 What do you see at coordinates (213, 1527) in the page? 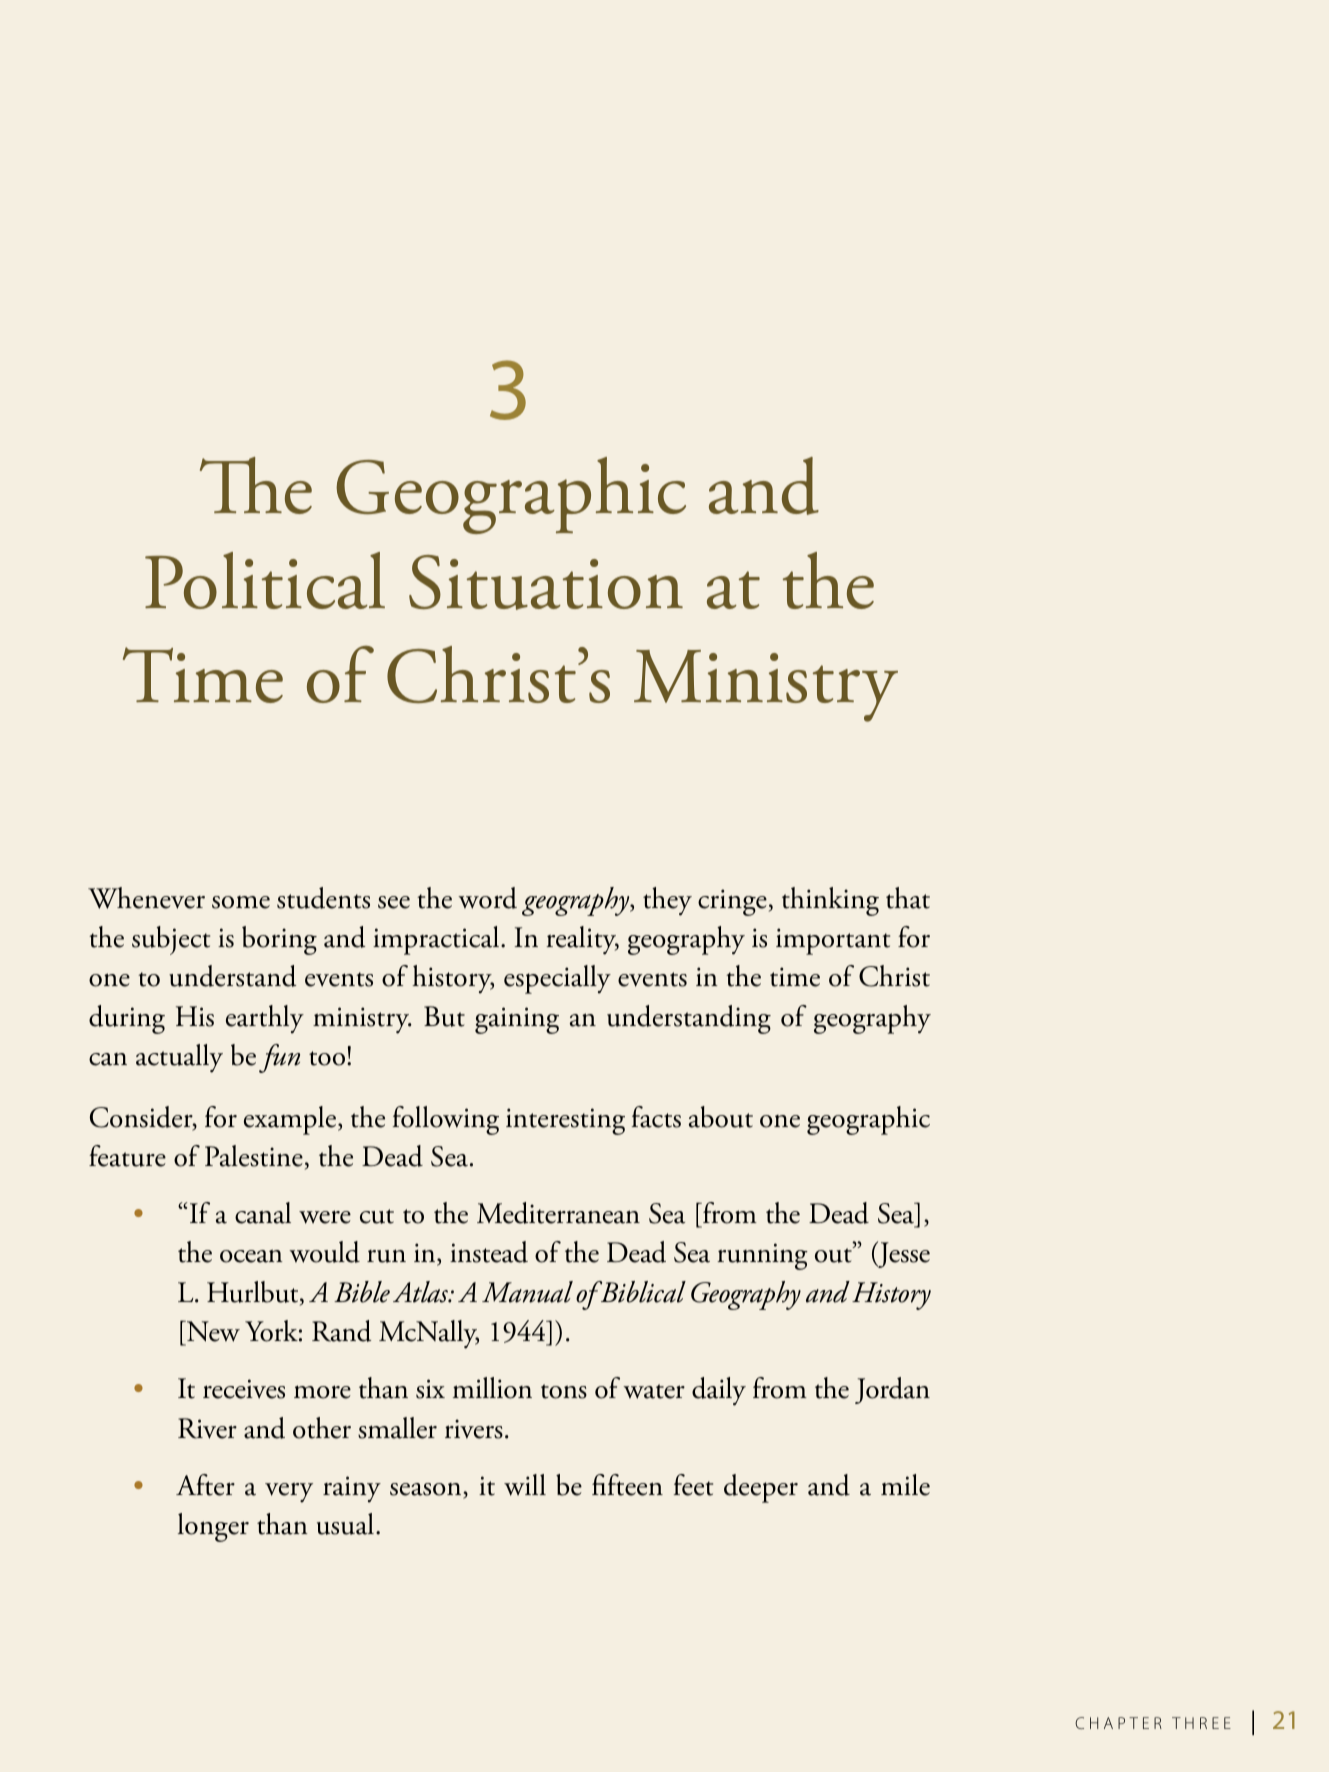
I see `longer` at bounding box center [213, 1527].
